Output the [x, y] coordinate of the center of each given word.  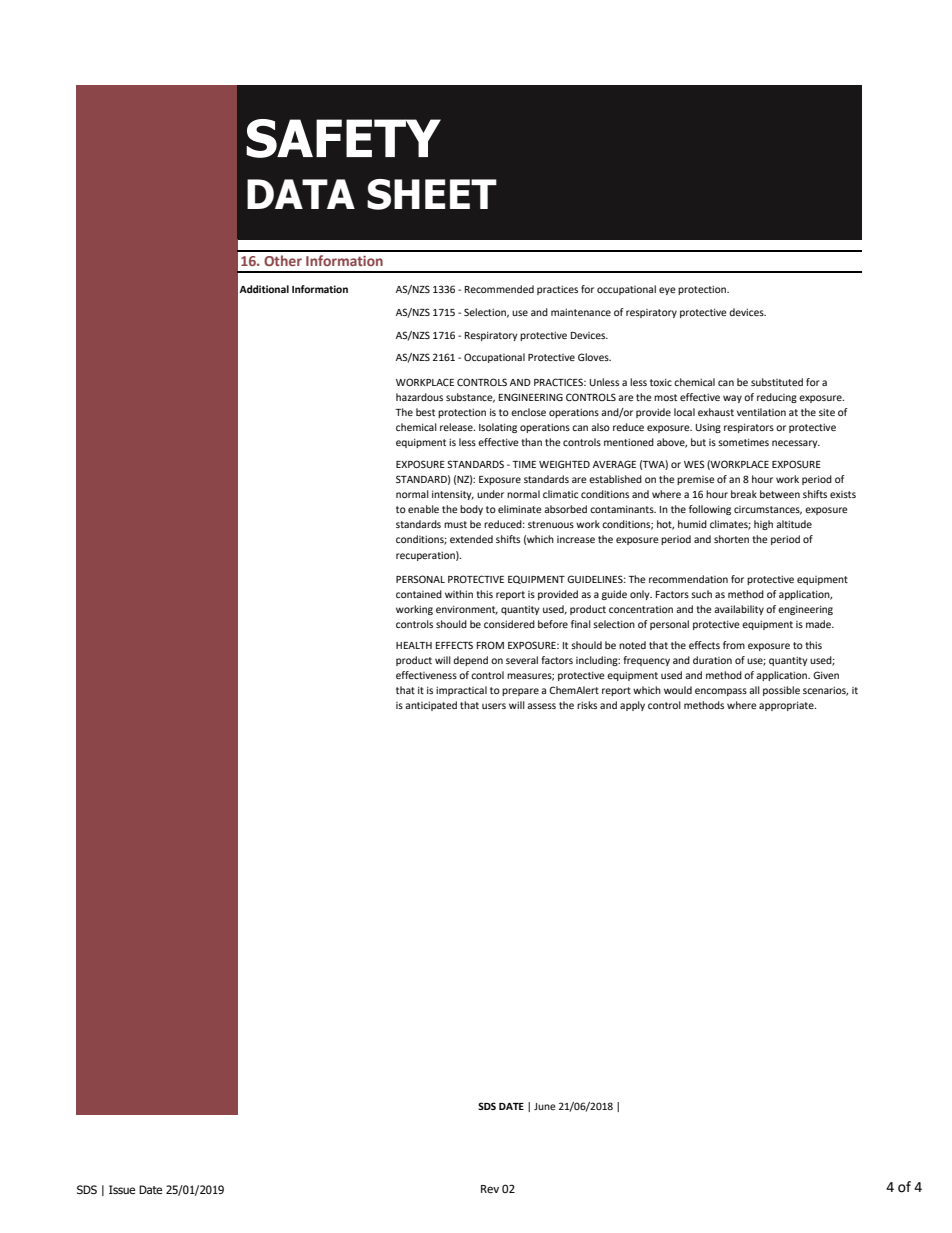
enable [423, 509]
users [494, 706]
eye [667, 291]
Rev [490, 1189]
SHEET [432, 194]
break [744, 494]
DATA [301, 194]
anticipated [431, 706]
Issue [122, 1189]
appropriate [787, 706]
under [490, 494]
